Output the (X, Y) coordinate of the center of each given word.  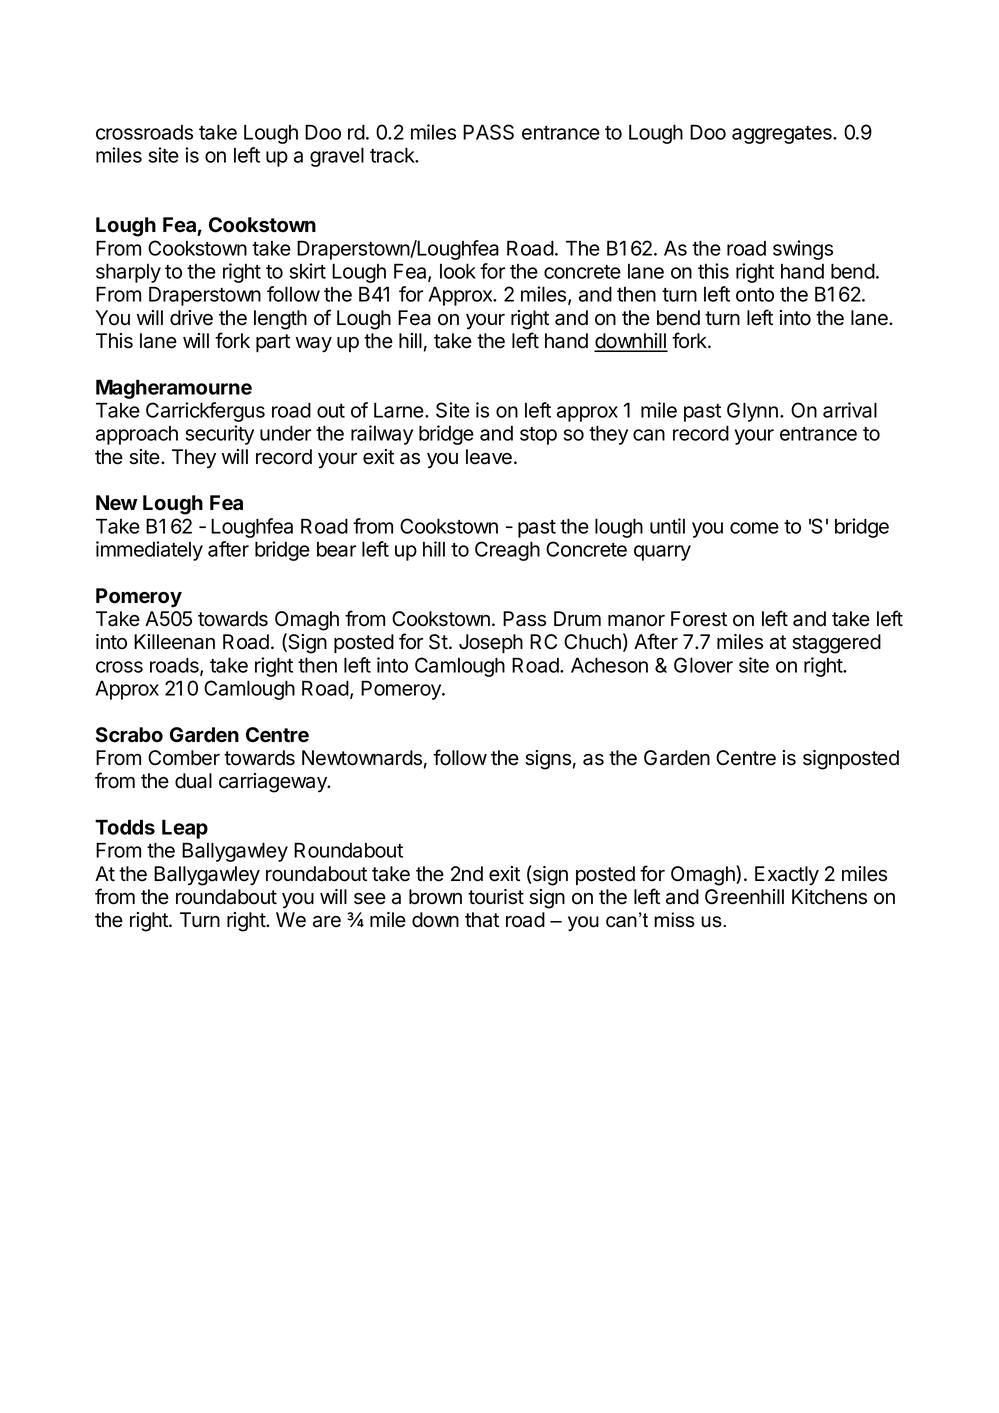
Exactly (787, 876)
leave (489, 457)
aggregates (783, 135)
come (754, 528)
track (393, 155)
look (458, 271)
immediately (149, 551)
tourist (496, 897)
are (327, 922)
